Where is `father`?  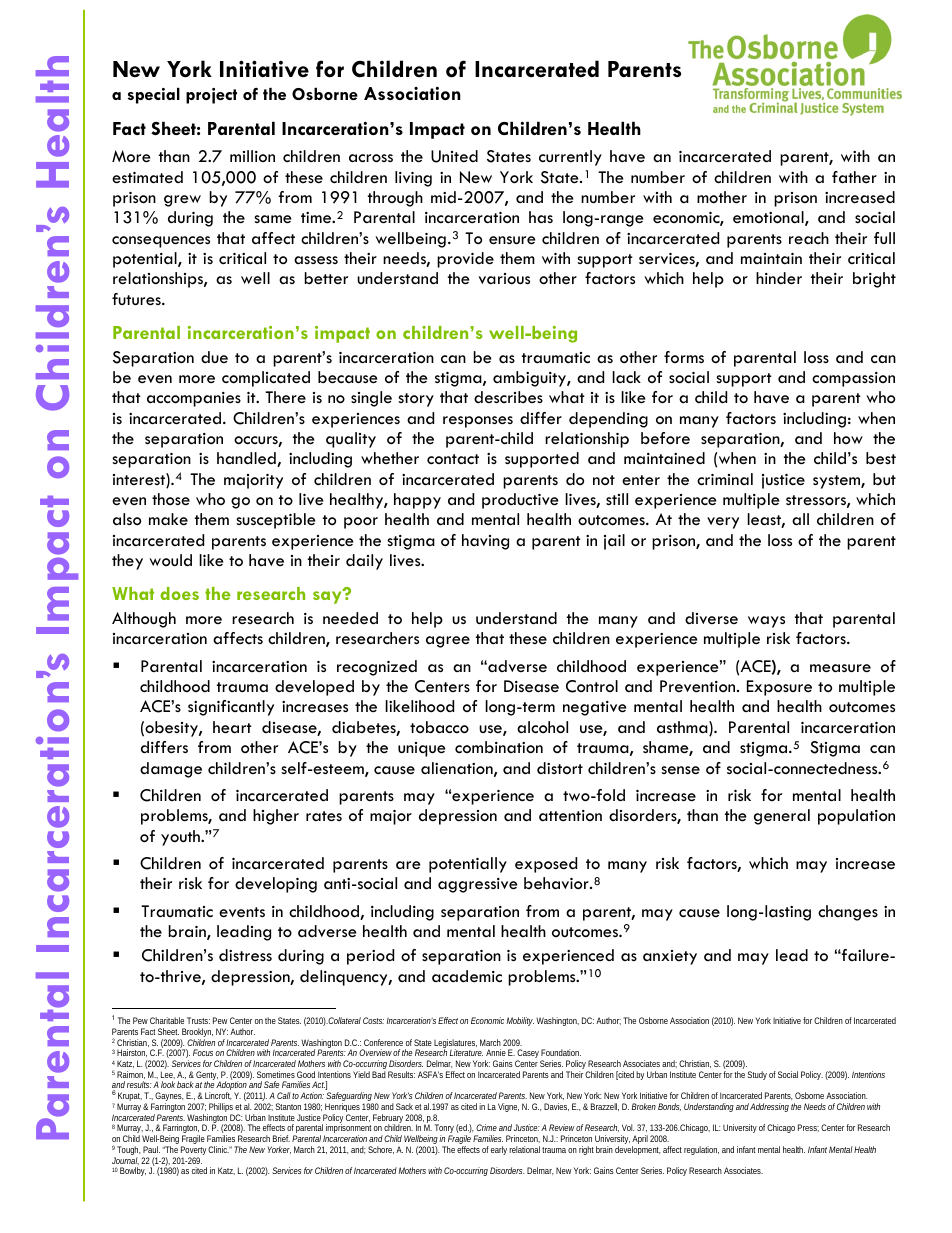 father is located at coordinates (854, 177).
